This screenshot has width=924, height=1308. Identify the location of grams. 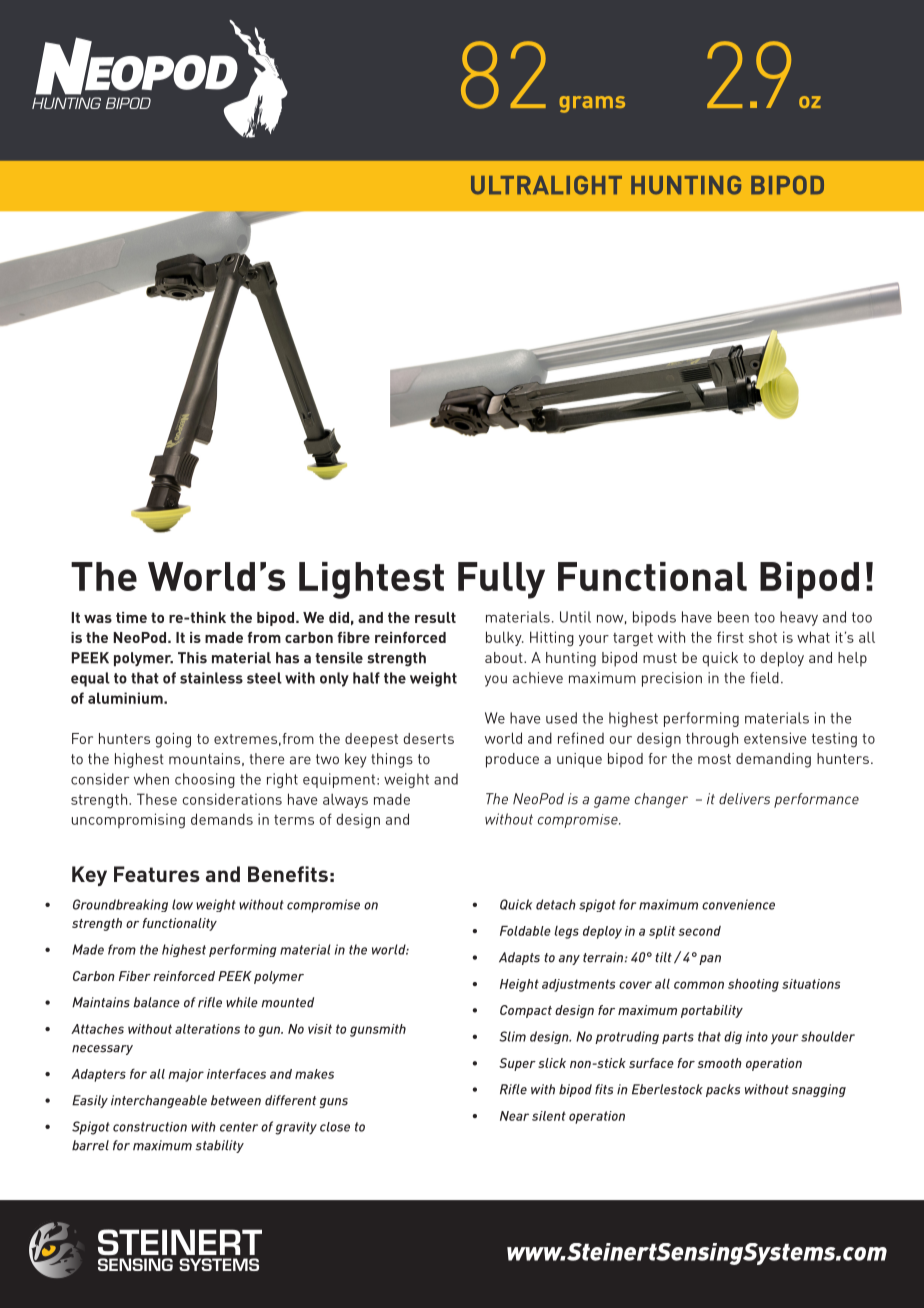
(592, 104).
